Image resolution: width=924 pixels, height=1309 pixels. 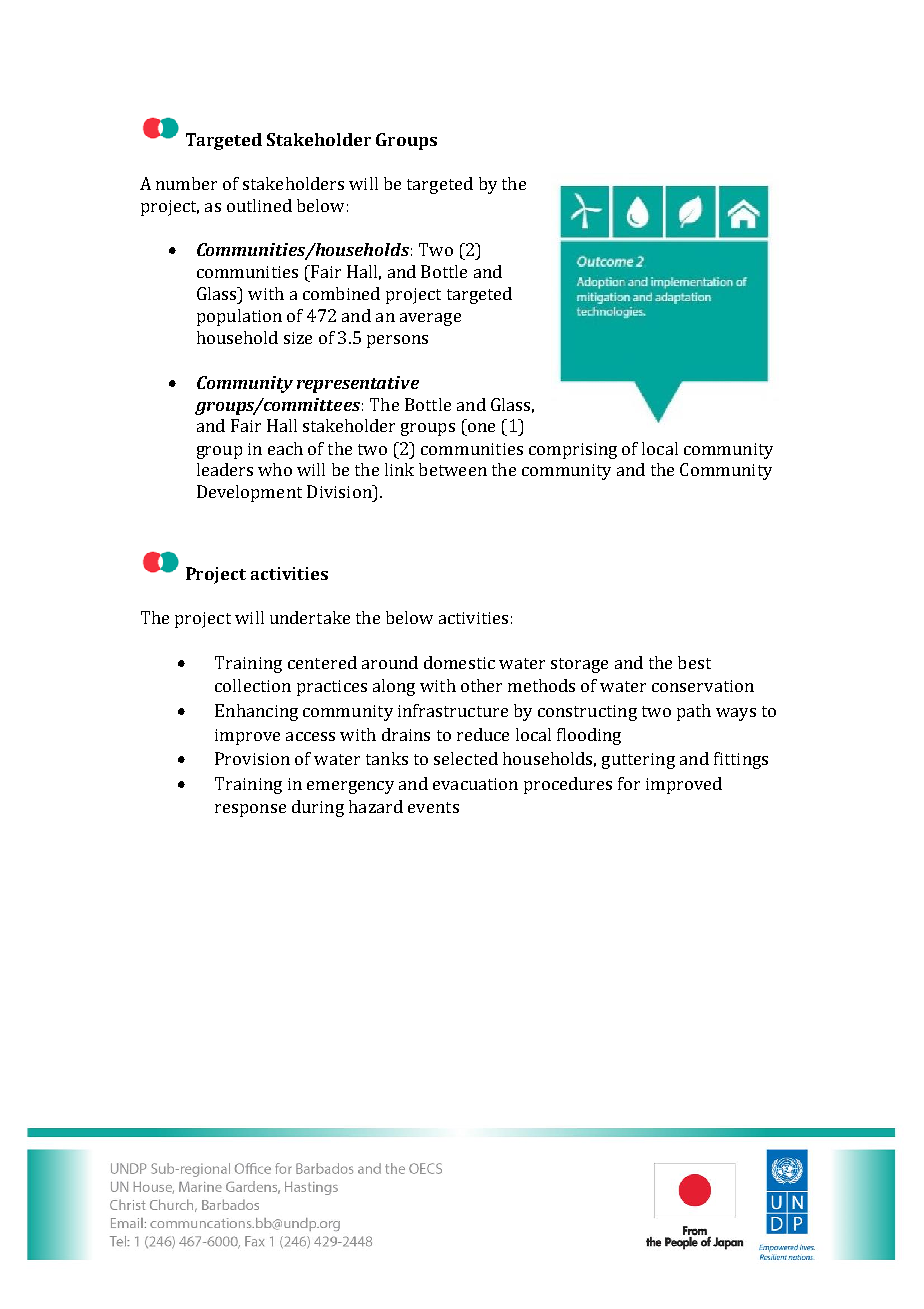 I want to click on response, so click(x=250, y=810).
